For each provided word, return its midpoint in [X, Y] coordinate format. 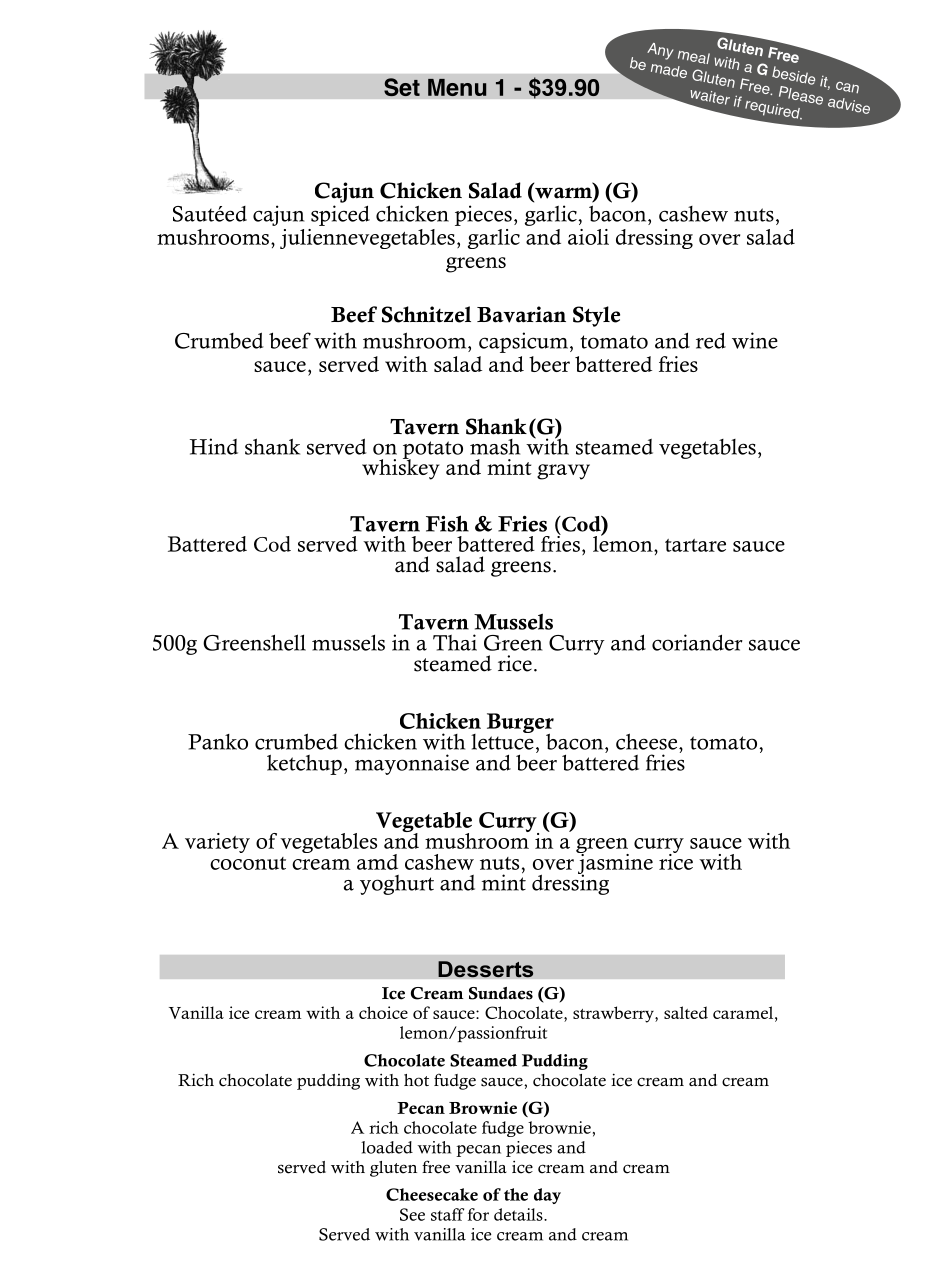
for [478, 1214]
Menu [457, 87]
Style [596, 316]
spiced [340, 215]
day [547, 1196]
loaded [387, 1147]
